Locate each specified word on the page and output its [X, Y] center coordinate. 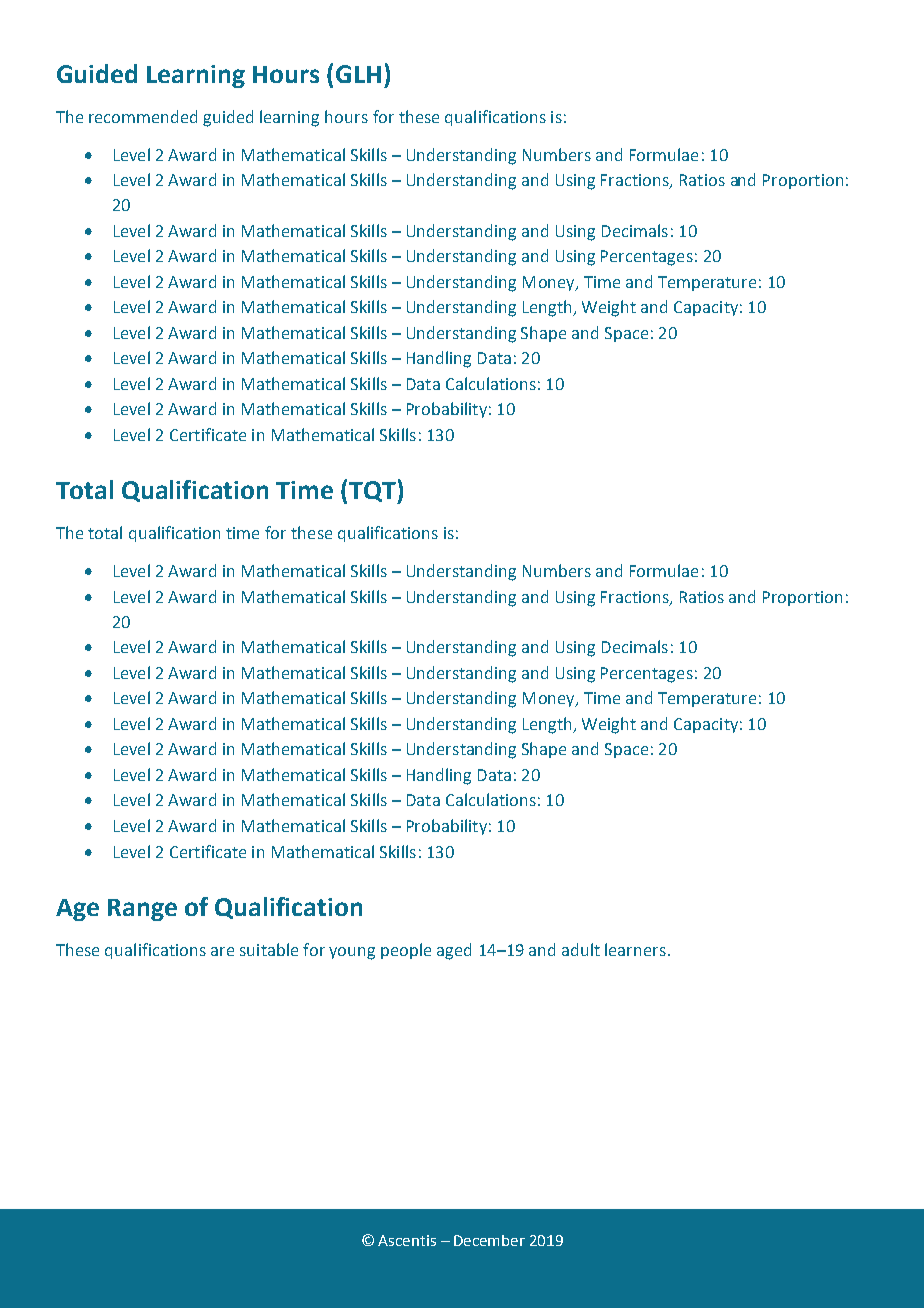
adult [581, 949]
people [406, 951]
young [352, 953]
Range [142, 910]
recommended [143, 116]
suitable [269, 949]
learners [635, 949]
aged [454, 951]
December [489, 1240]
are [222, 951]
